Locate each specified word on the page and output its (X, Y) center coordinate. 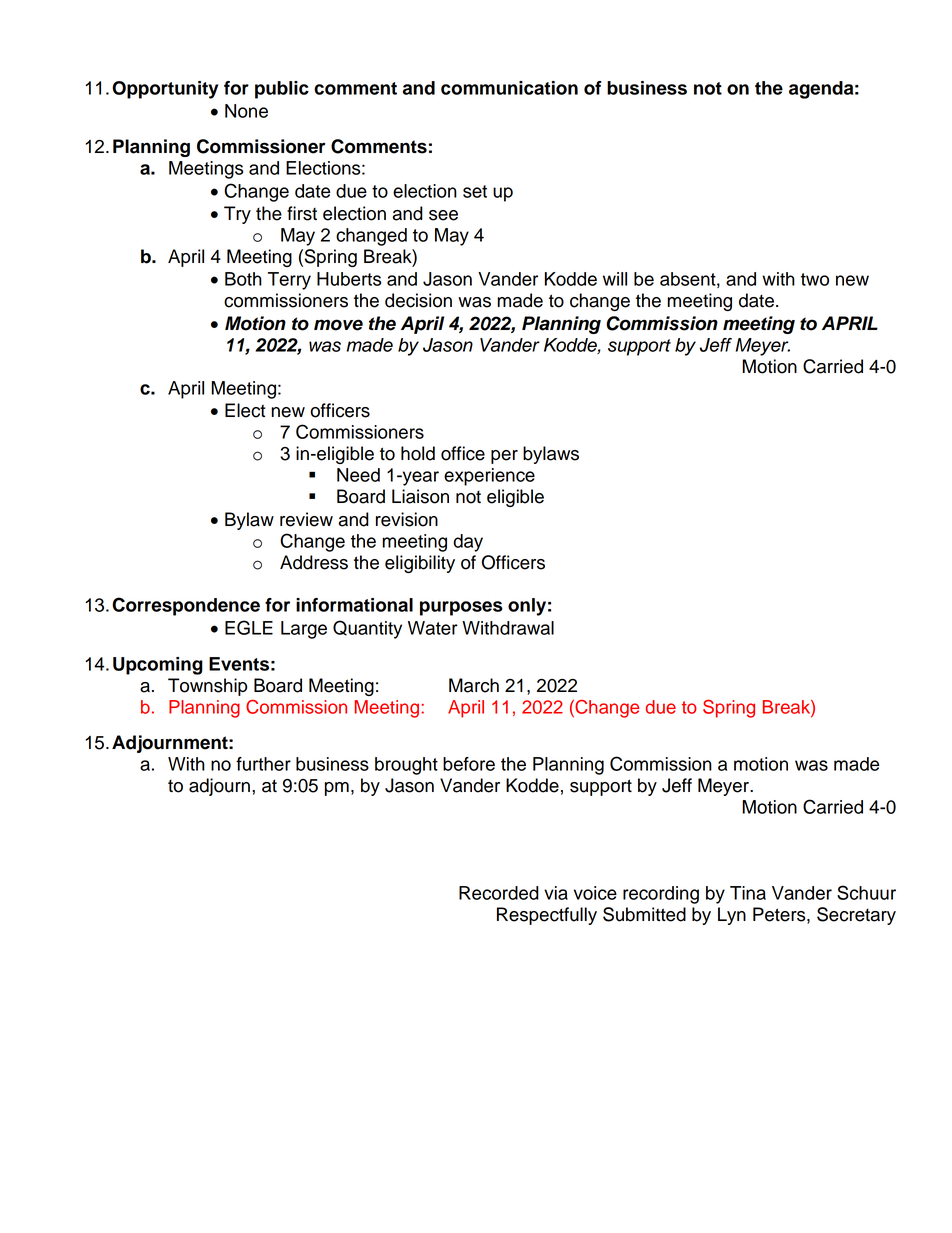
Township (207, 687)
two (815, 279)
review (306, 519)
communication (509, 88)
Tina (748, 893)
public (282, 90)
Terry (289, 281)
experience (489, 477)
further (263, 764)
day (468, 543)
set (475, 191)
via (556, 893)
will (615, 279)
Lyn (732, 916)
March (474, 685)
